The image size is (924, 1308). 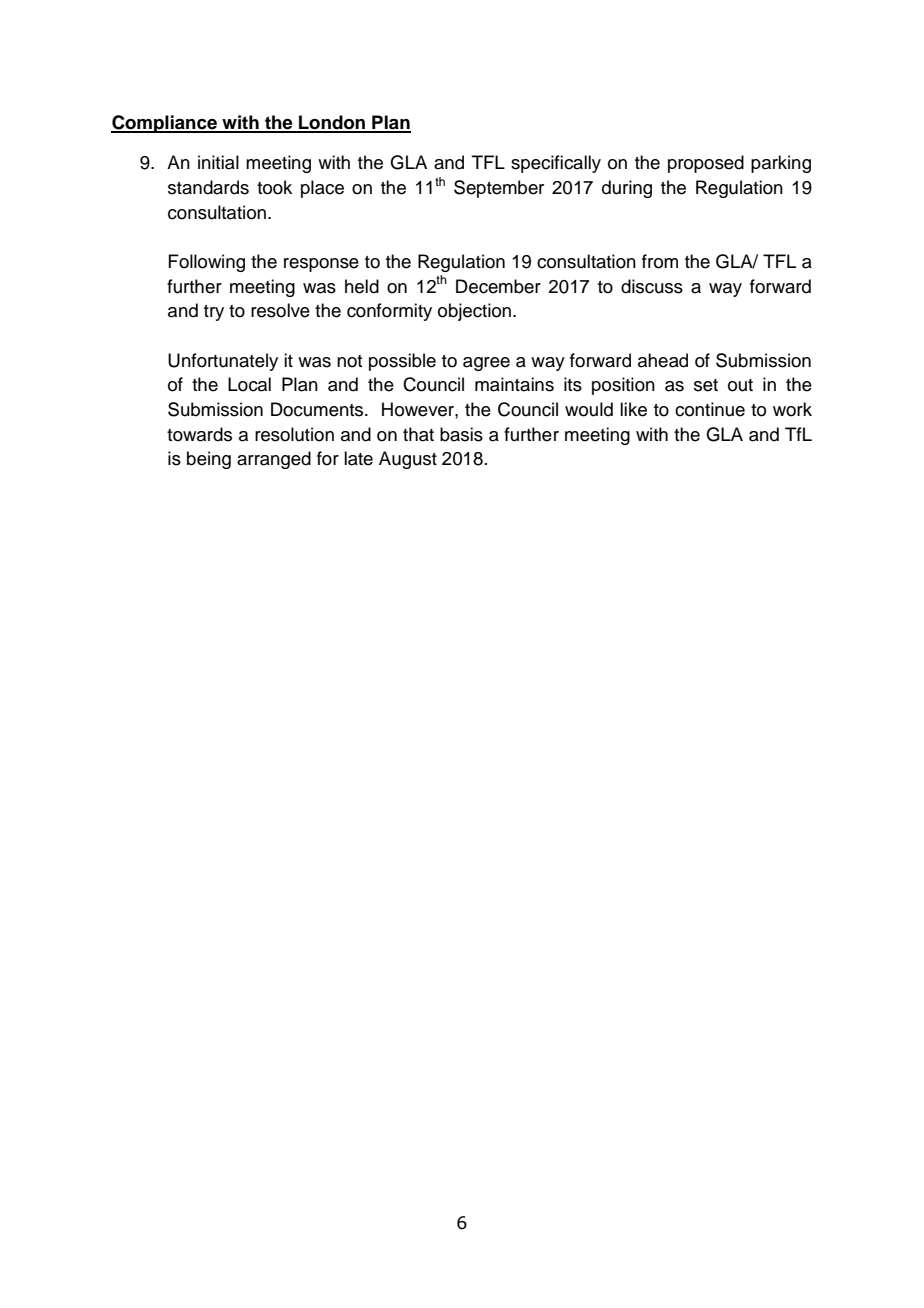 I want to click on proposed, so click(x=706, y=164).
